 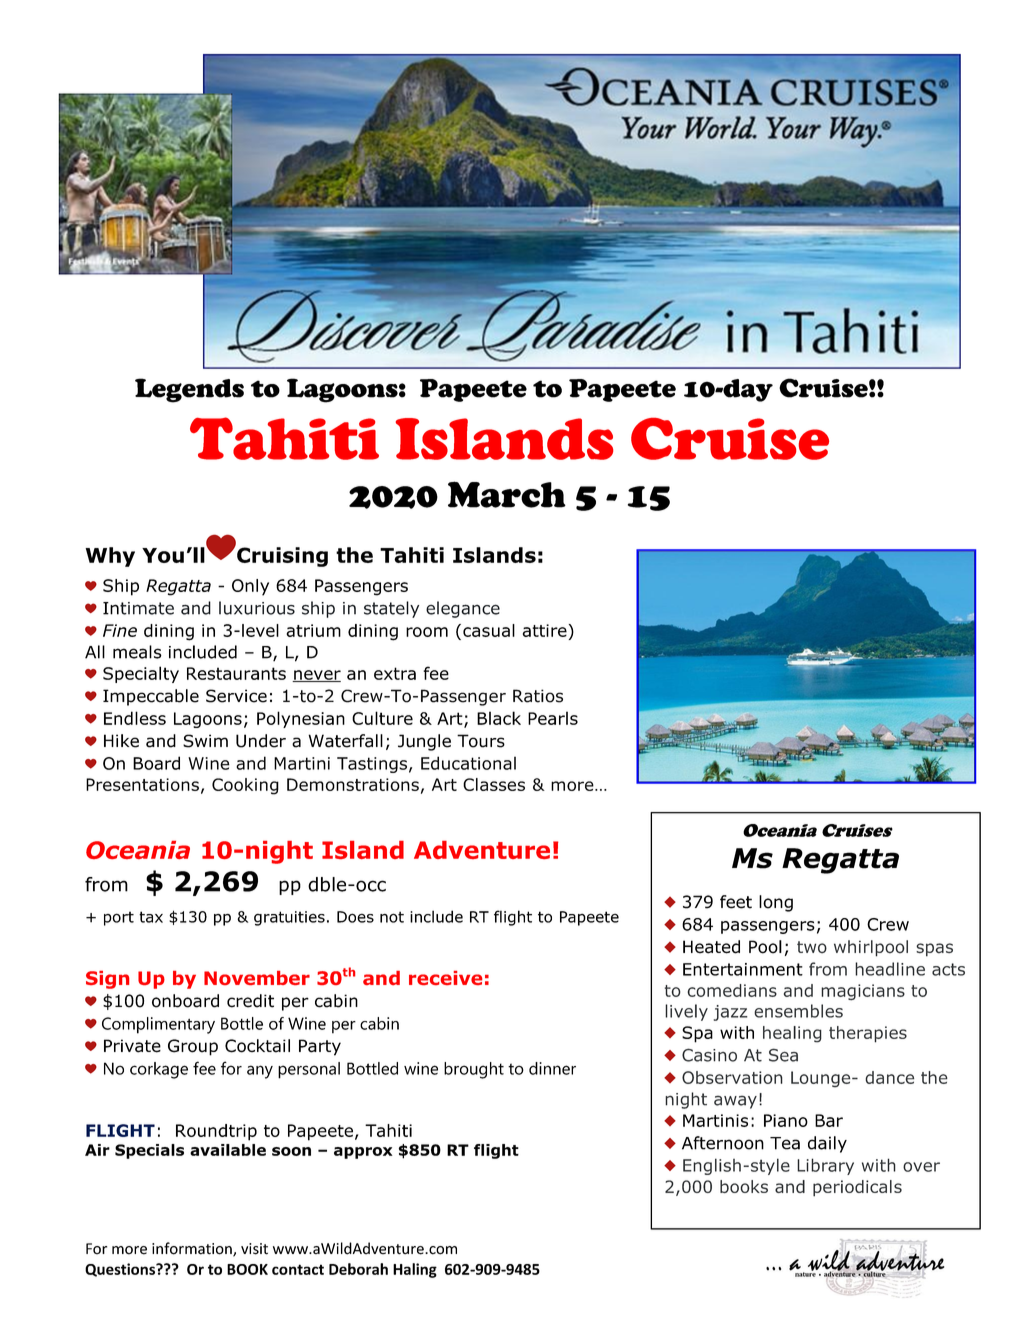 I want to click on Group, so click(x=193, y=1047).
